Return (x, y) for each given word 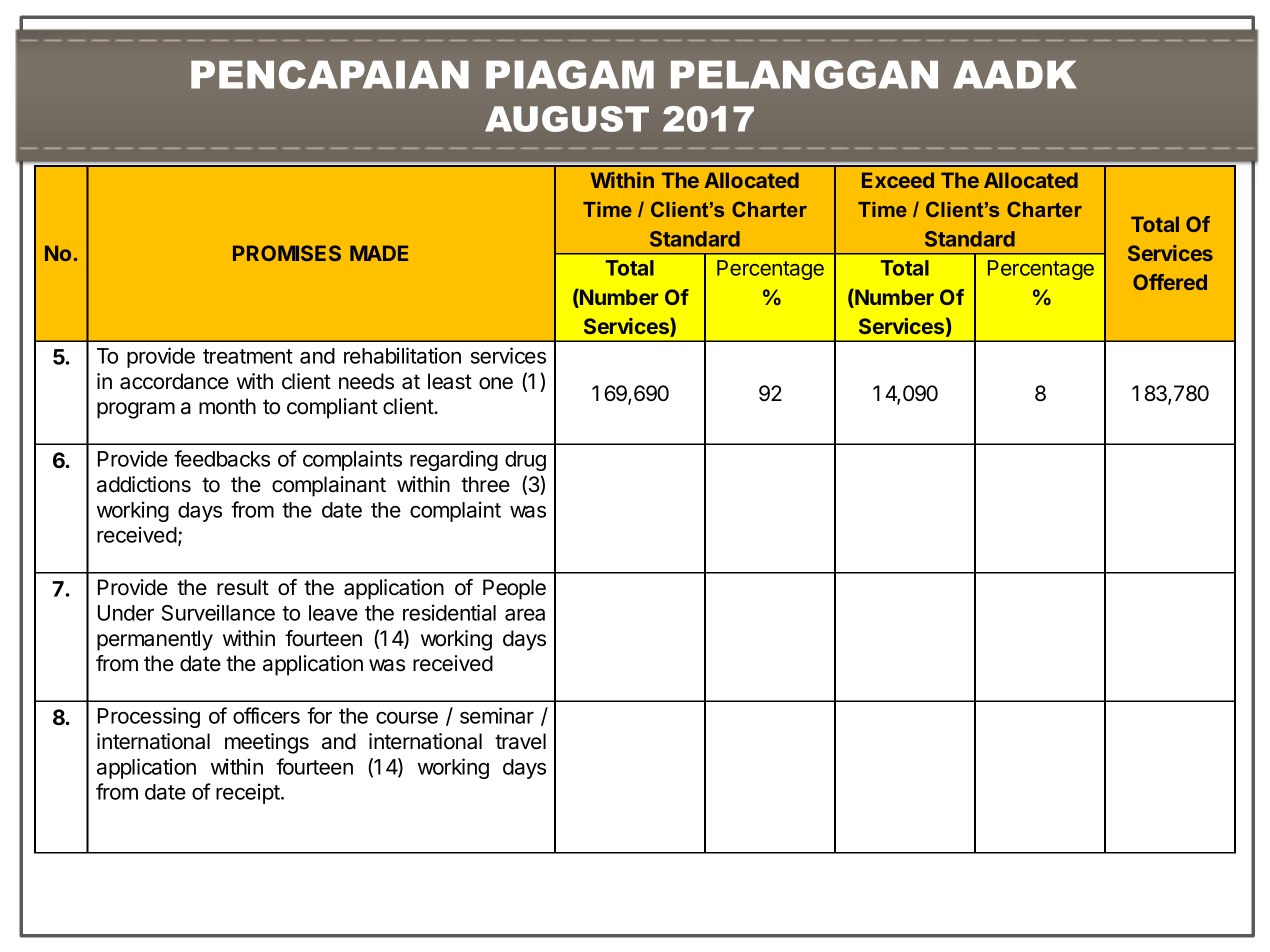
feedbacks (222, 458)
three (485, 484)
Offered (1170, 282)
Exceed (898, 180)
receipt (248, 793)
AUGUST (567, 119)
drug (525, 461)
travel (520, 741)
